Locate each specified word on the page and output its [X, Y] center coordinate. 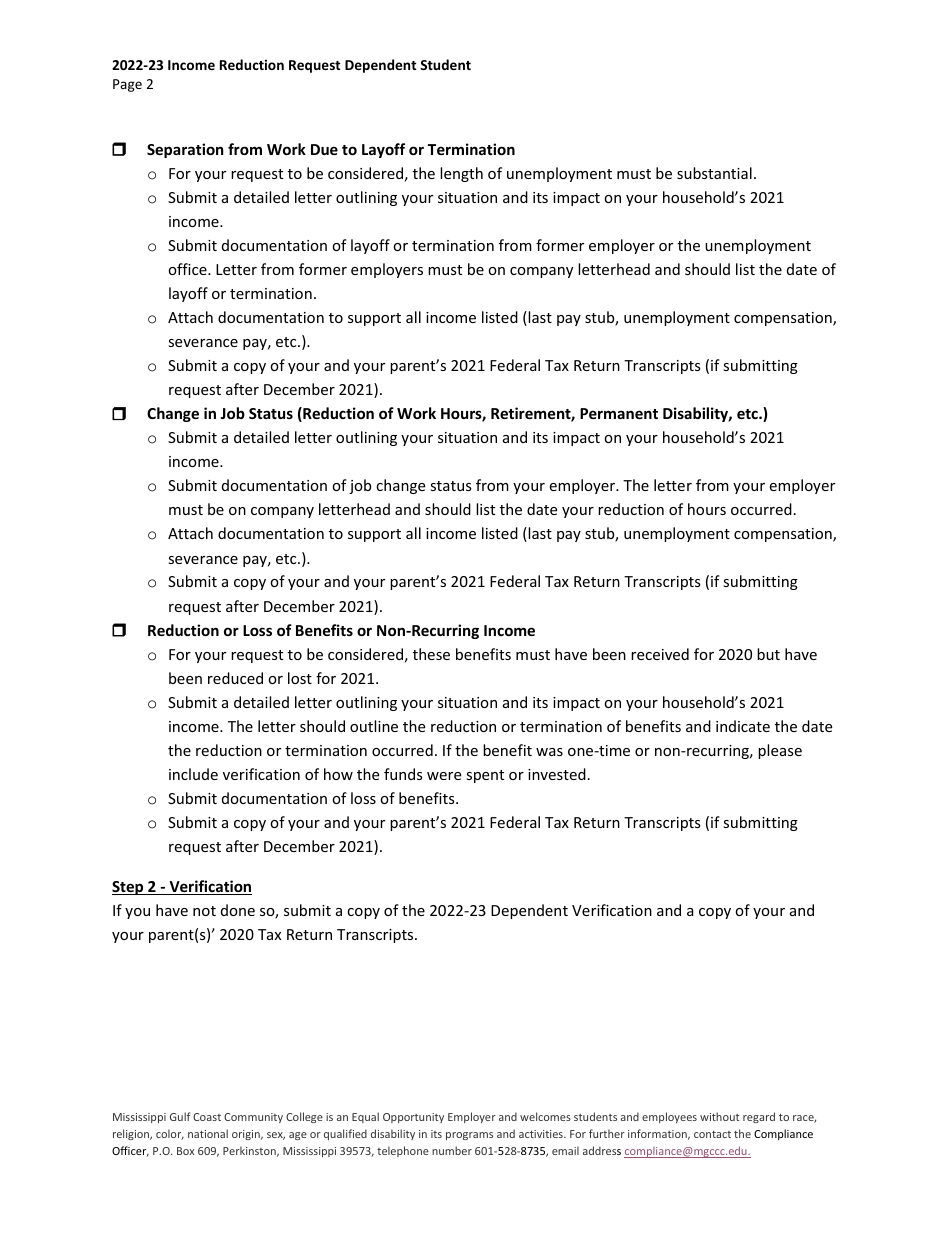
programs [469, 1136]
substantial [714, 173]
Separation [185, 150]
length [461, 174]
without [719, 1116]
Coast [207, 1117]
